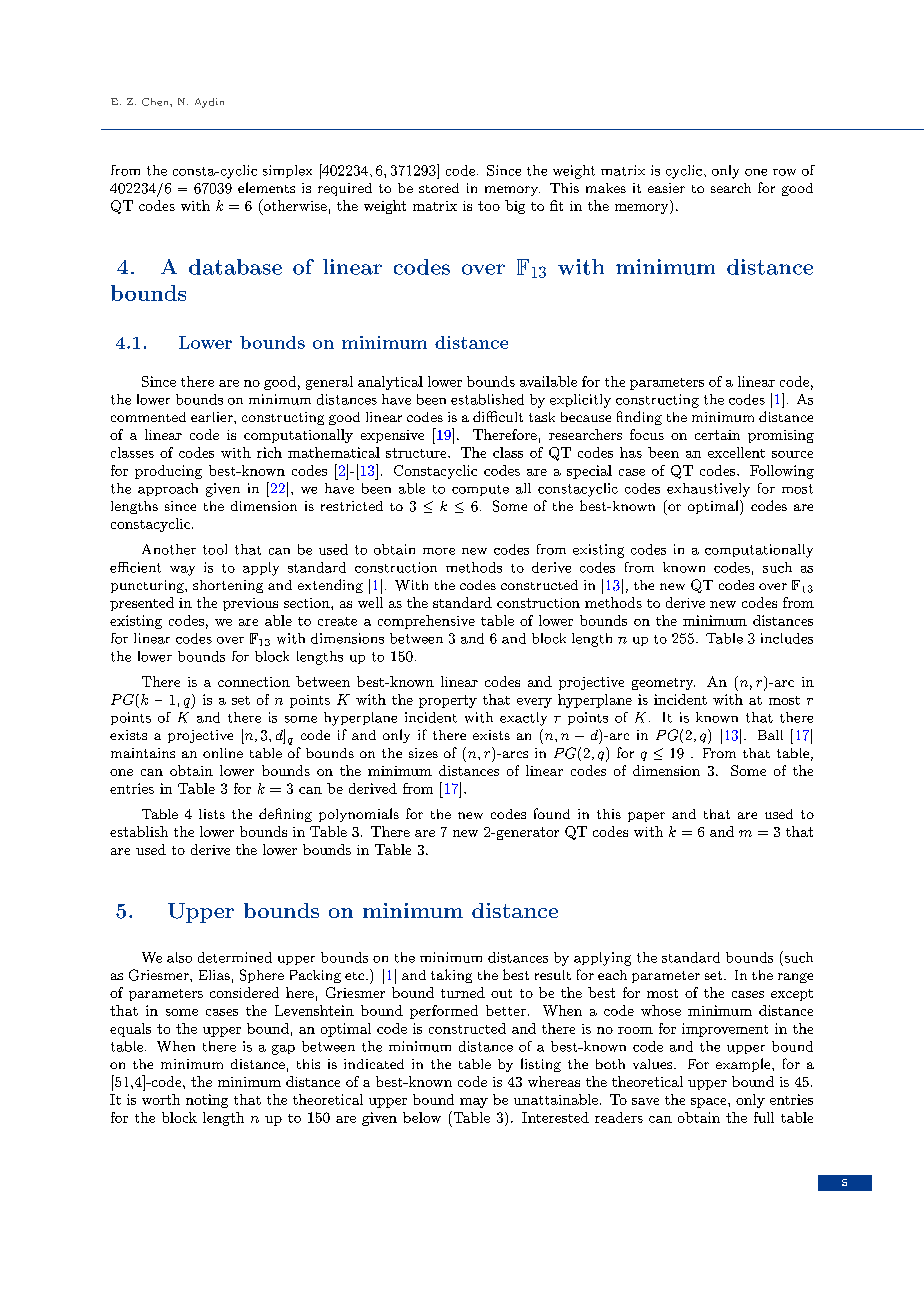 Image resolution: width=924 pixels, height=1308 pixels. What do you see at coordinates (787, 638) in the screenshot?
I see `includes` at bounding box center [787, 638].
